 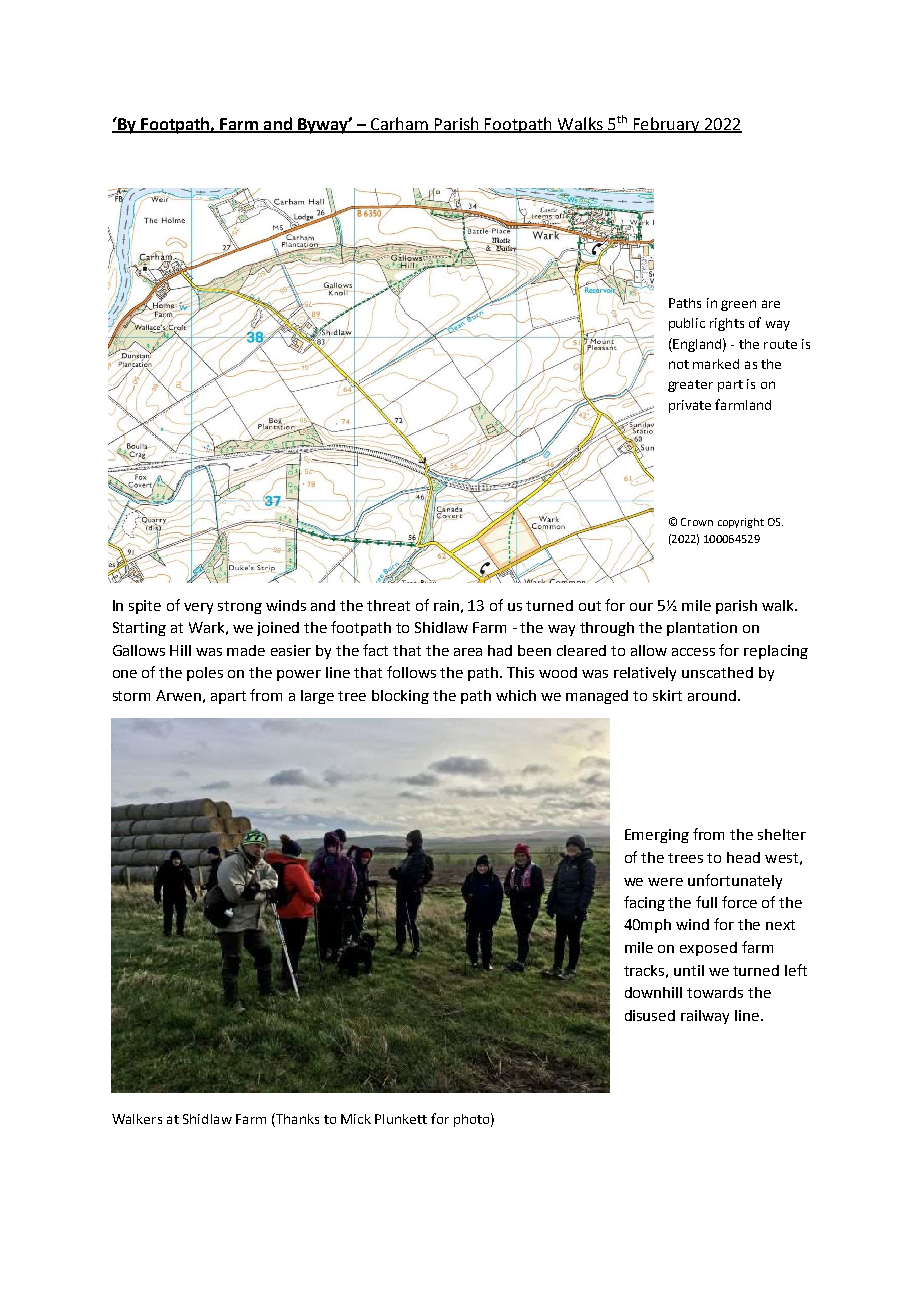 What do you see at coordinates (388, 605) in the document?
I see `threat` at bounding box center [388, 605].
